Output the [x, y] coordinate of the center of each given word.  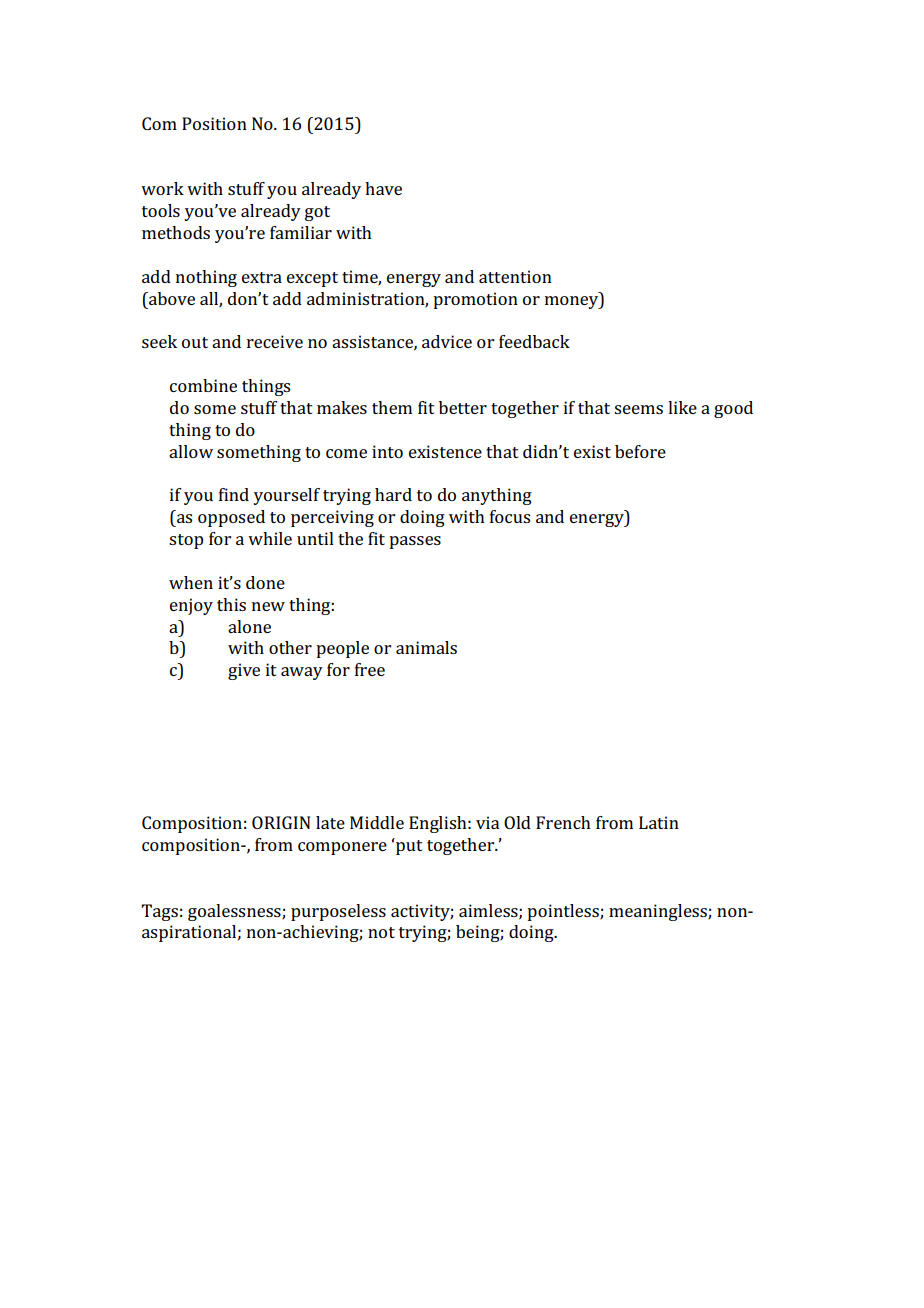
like [682, 407]
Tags [160, 912]
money [573, 302]
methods [176, 232]
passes [415, 542]
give [244, 671]
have [383, 188]
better [463, 407]
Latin [659, 822]
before [640, 451]
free [370, 669]
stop [186, 541]
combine [203, 385]
